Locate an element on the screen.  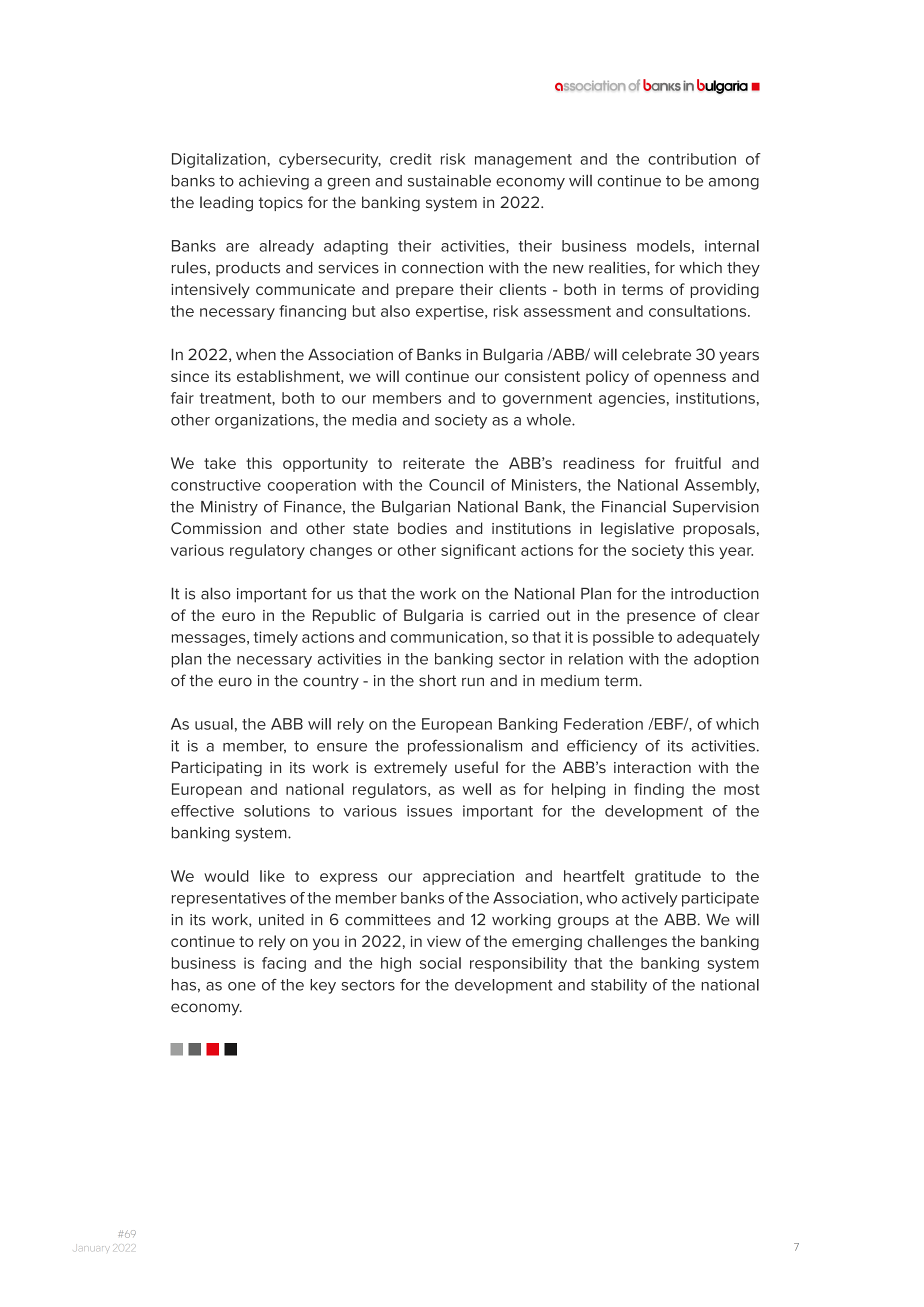
achieving is located at coordinates (274, 182).
